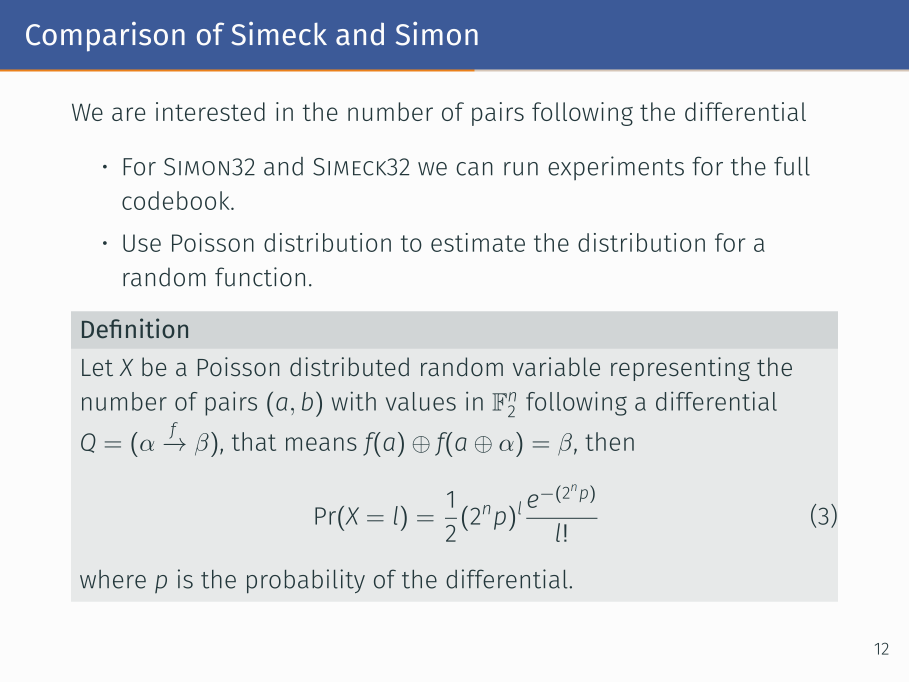 This document has width=909, height=682. I want to click on representing, so click(680, 369).
